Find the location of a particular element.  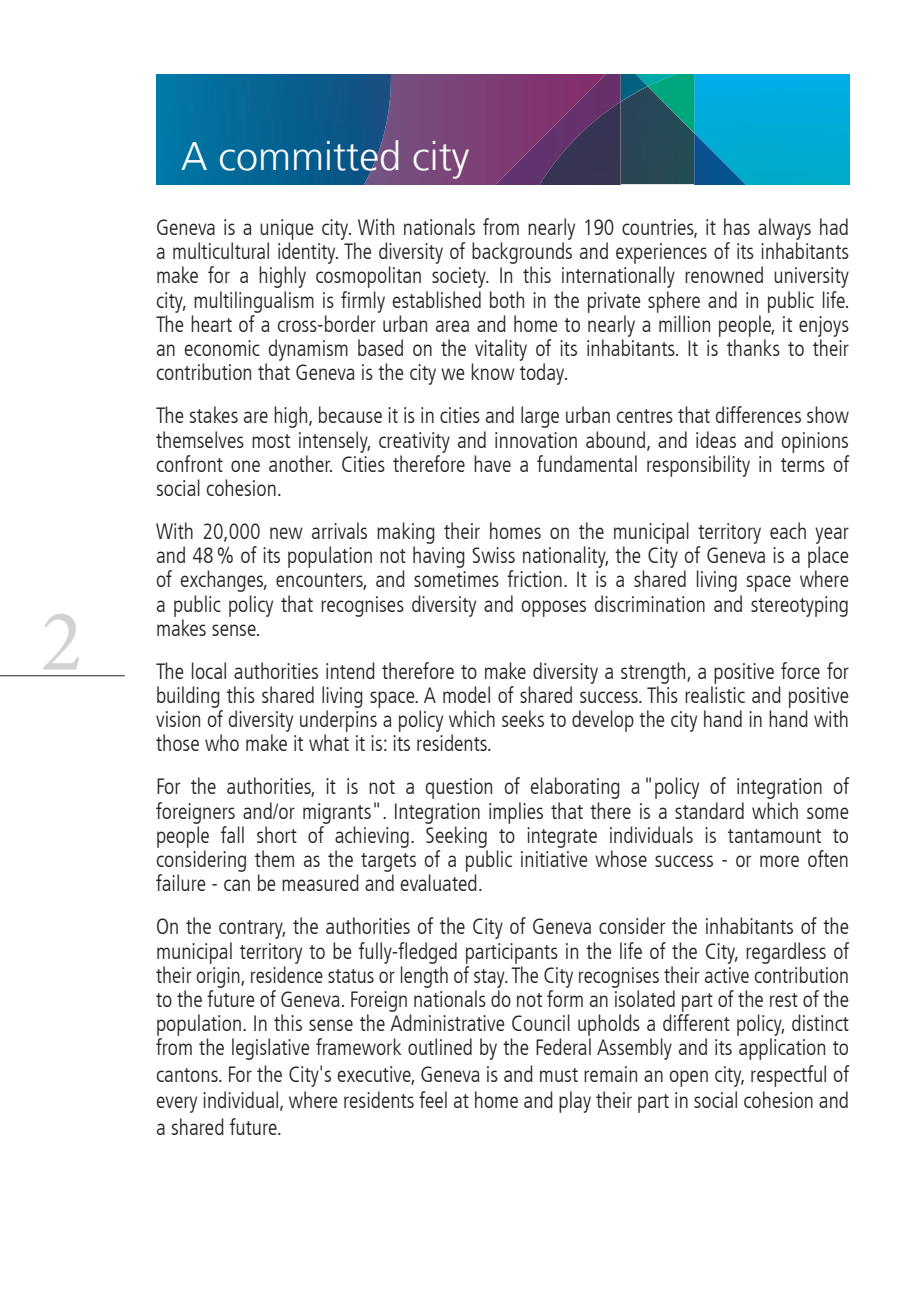

question is located at coordinates (459, 788).
